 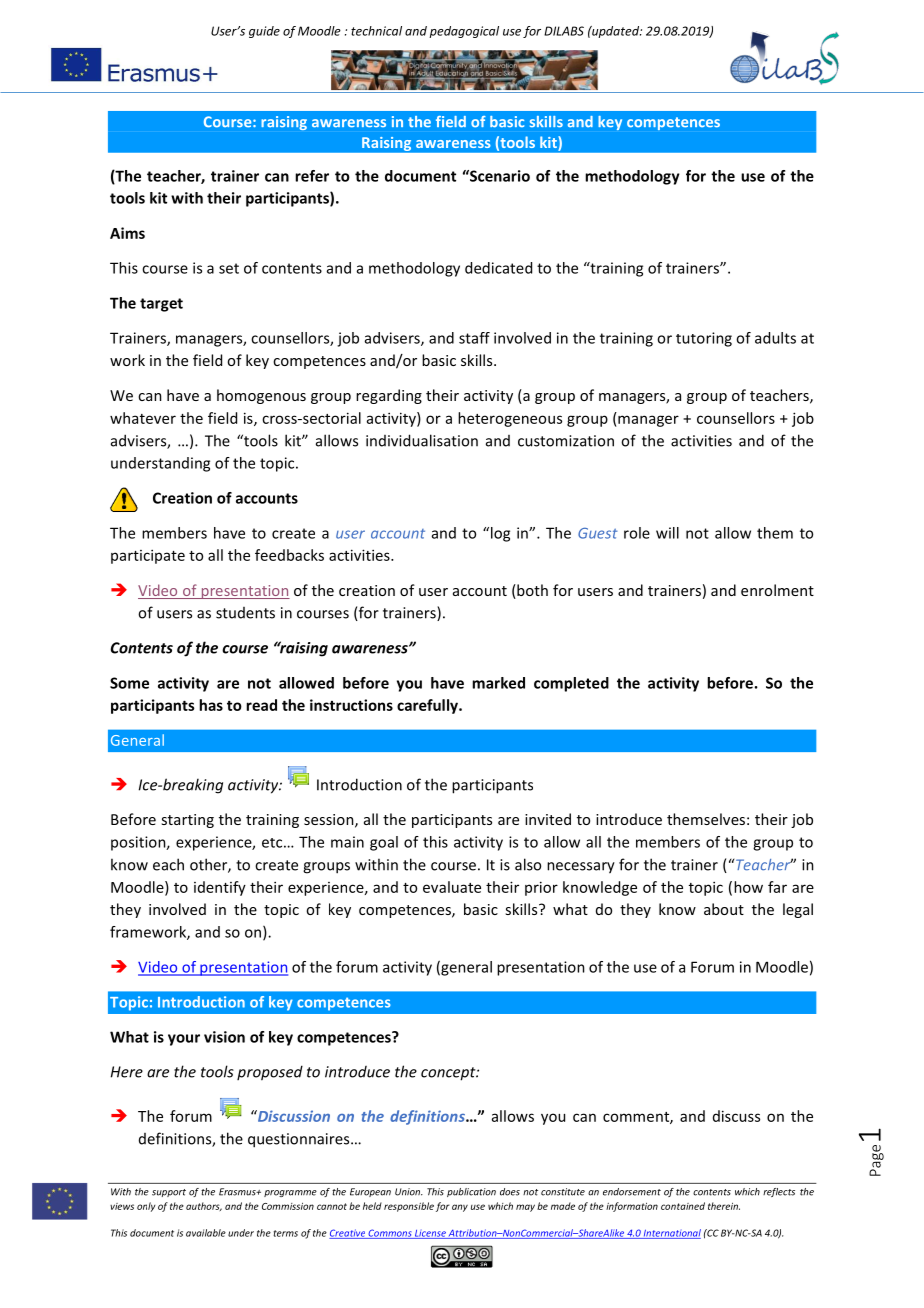 I want to click on enrolment, so click(x=777, y=590).
